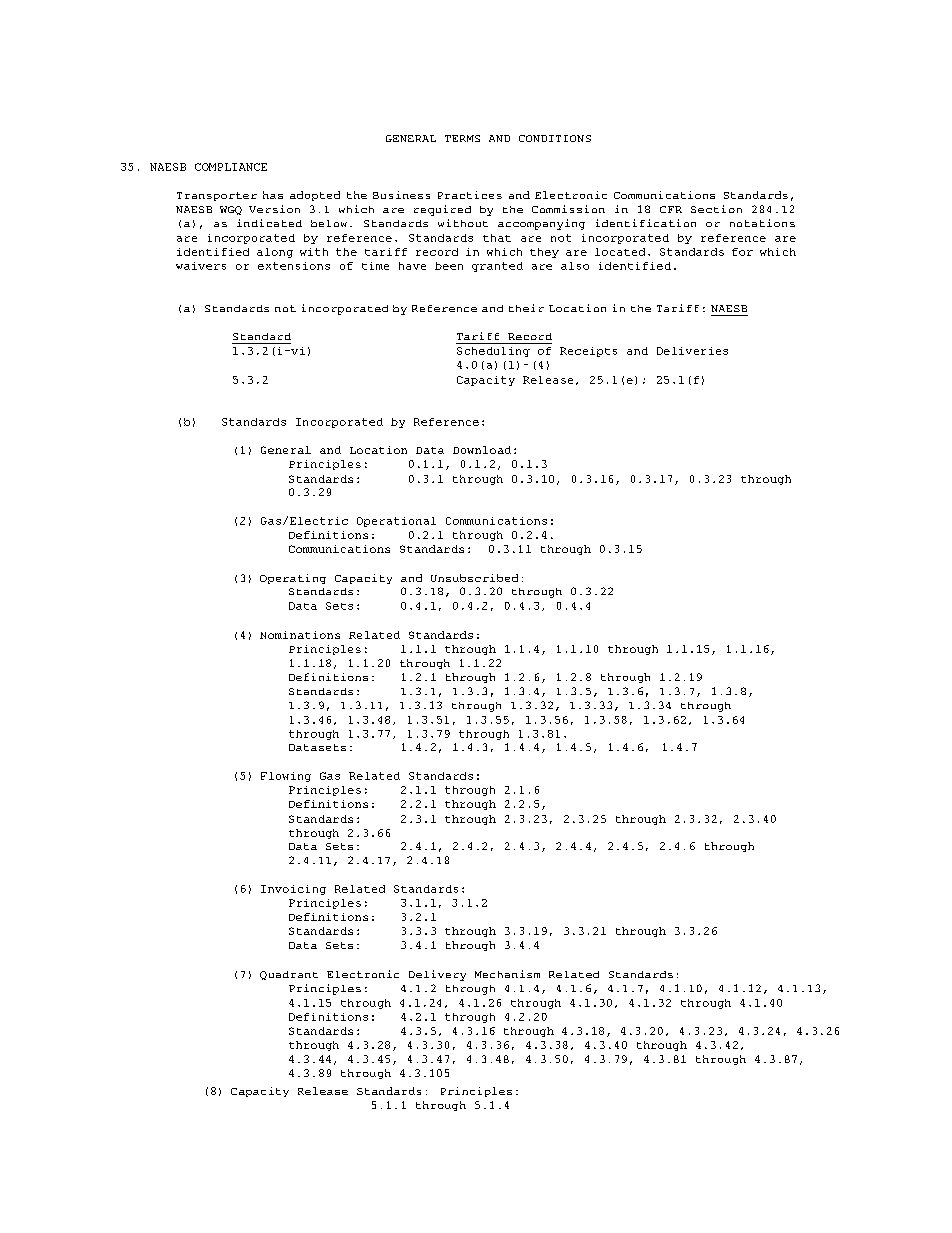 This page has width=952, height=1233. What do you see at coordinates (716, 209) in the page?
I see `Section` at bounding box center [716, 209].
